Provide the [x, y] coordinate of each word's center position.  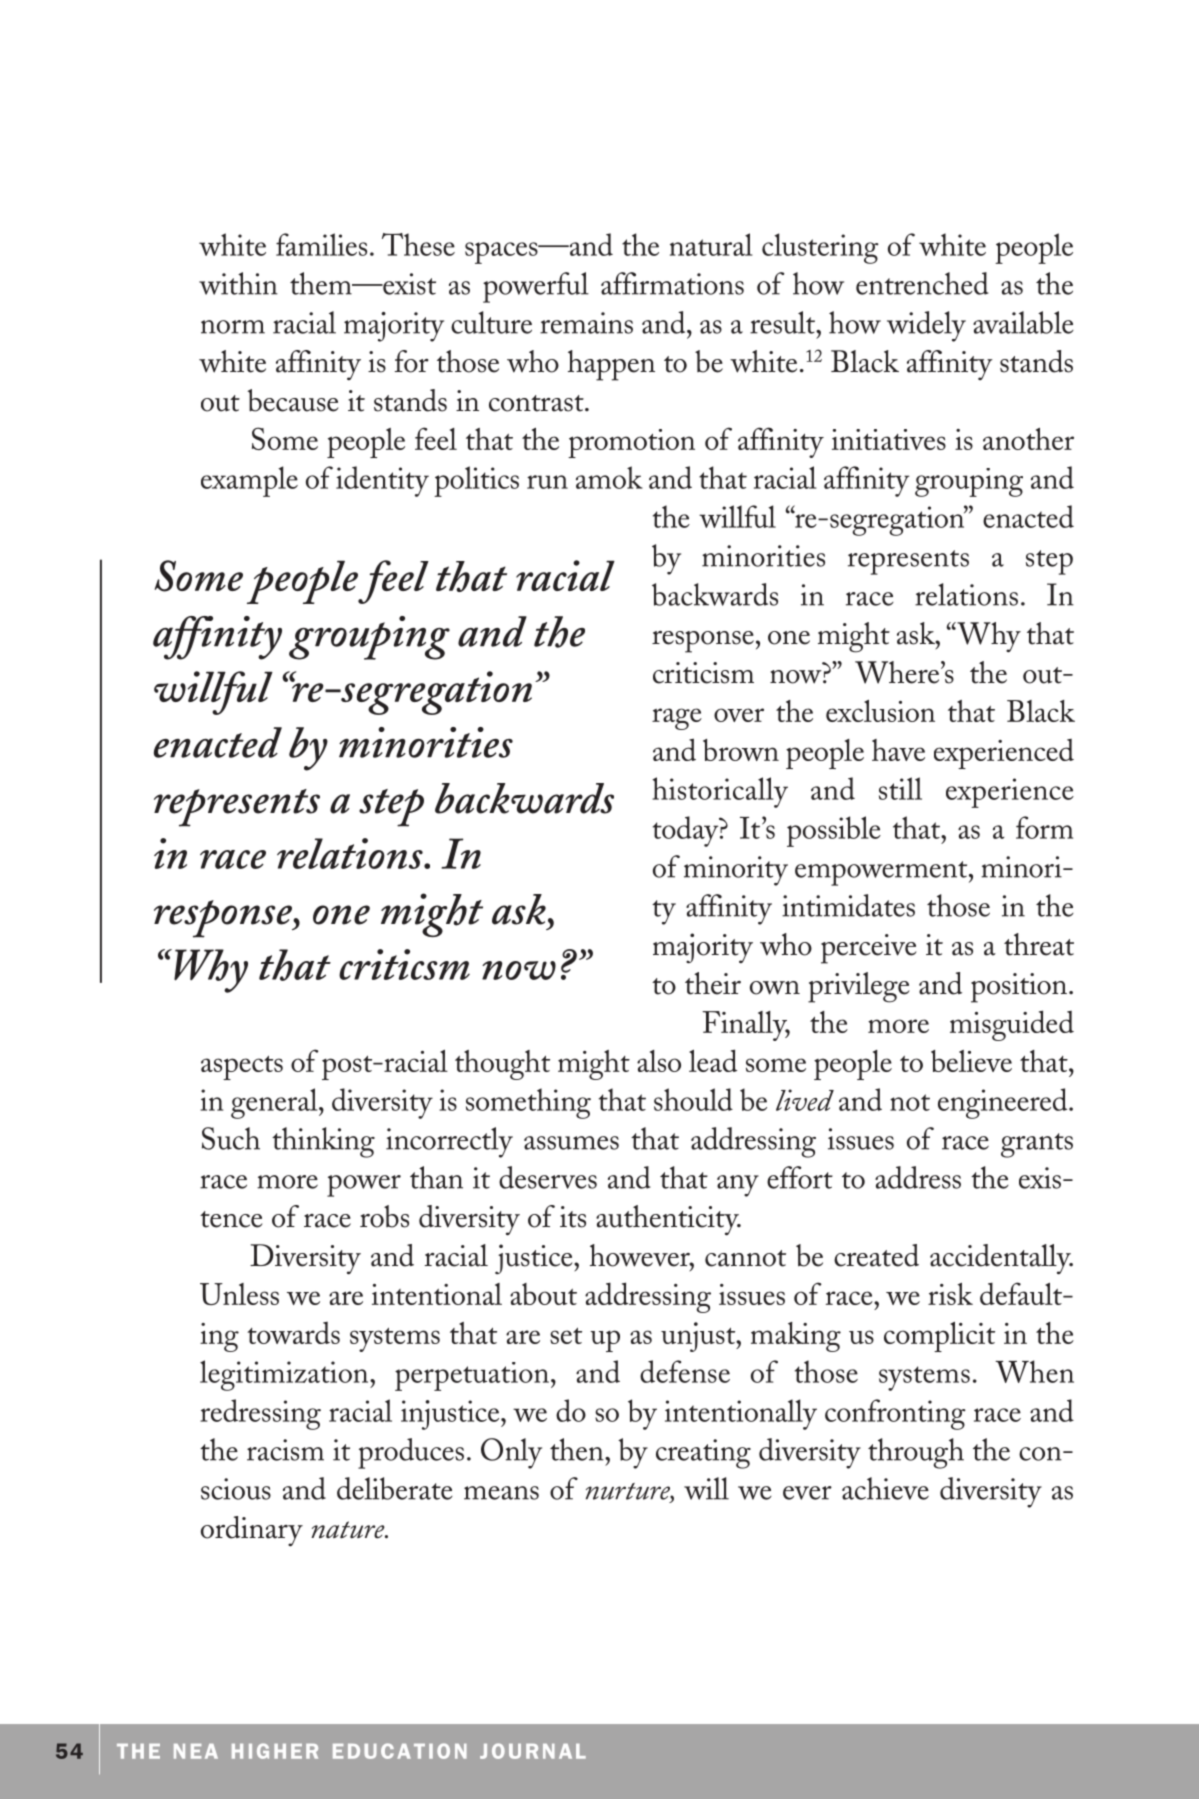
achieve [885, 1488]
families [321, 244]
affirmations [672, 283]
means [501, 1493]
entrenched [922, 283]
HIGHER [275, 1751]
